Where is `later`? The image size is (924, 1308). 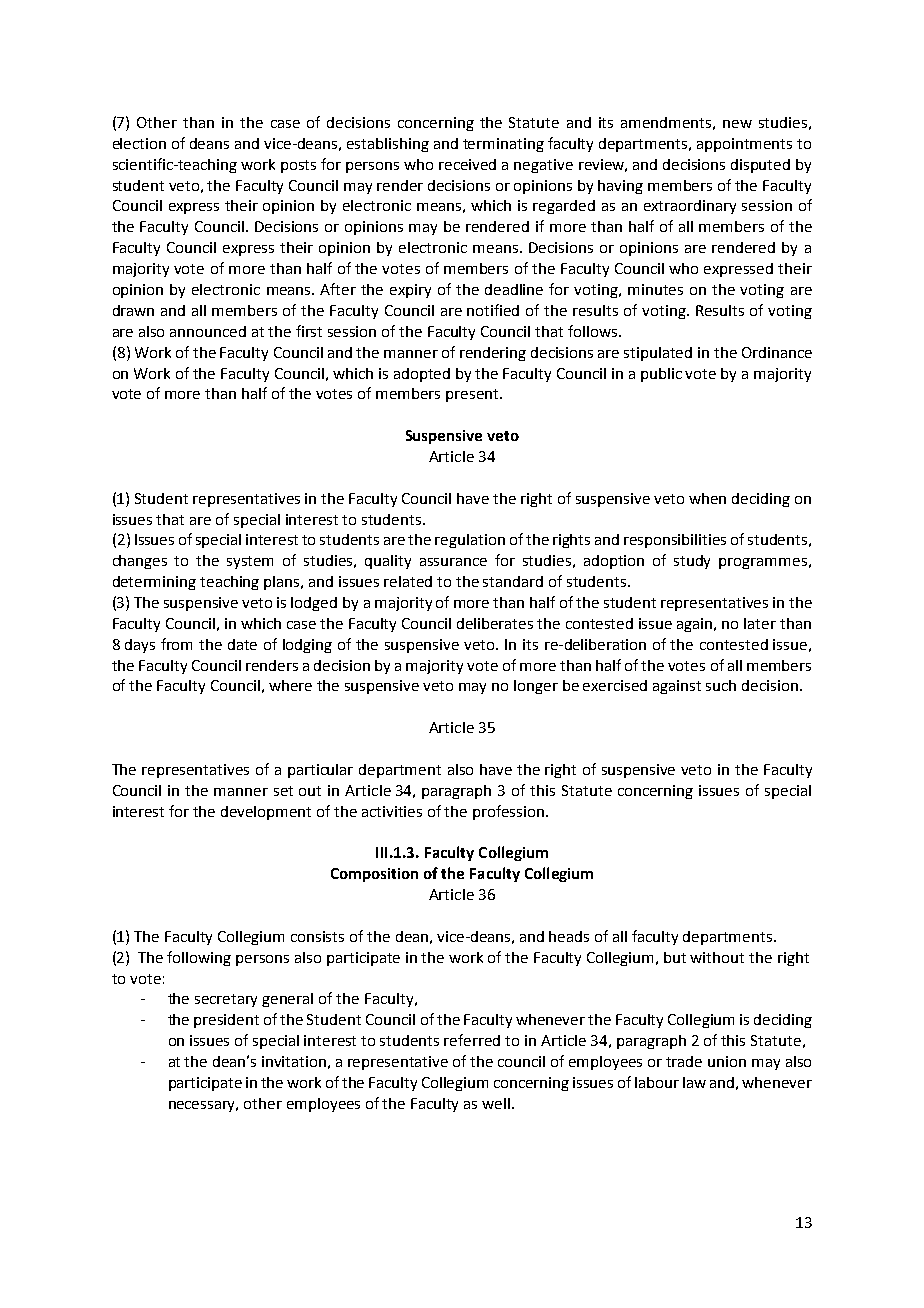 later is located at coordinates (760, 623).
